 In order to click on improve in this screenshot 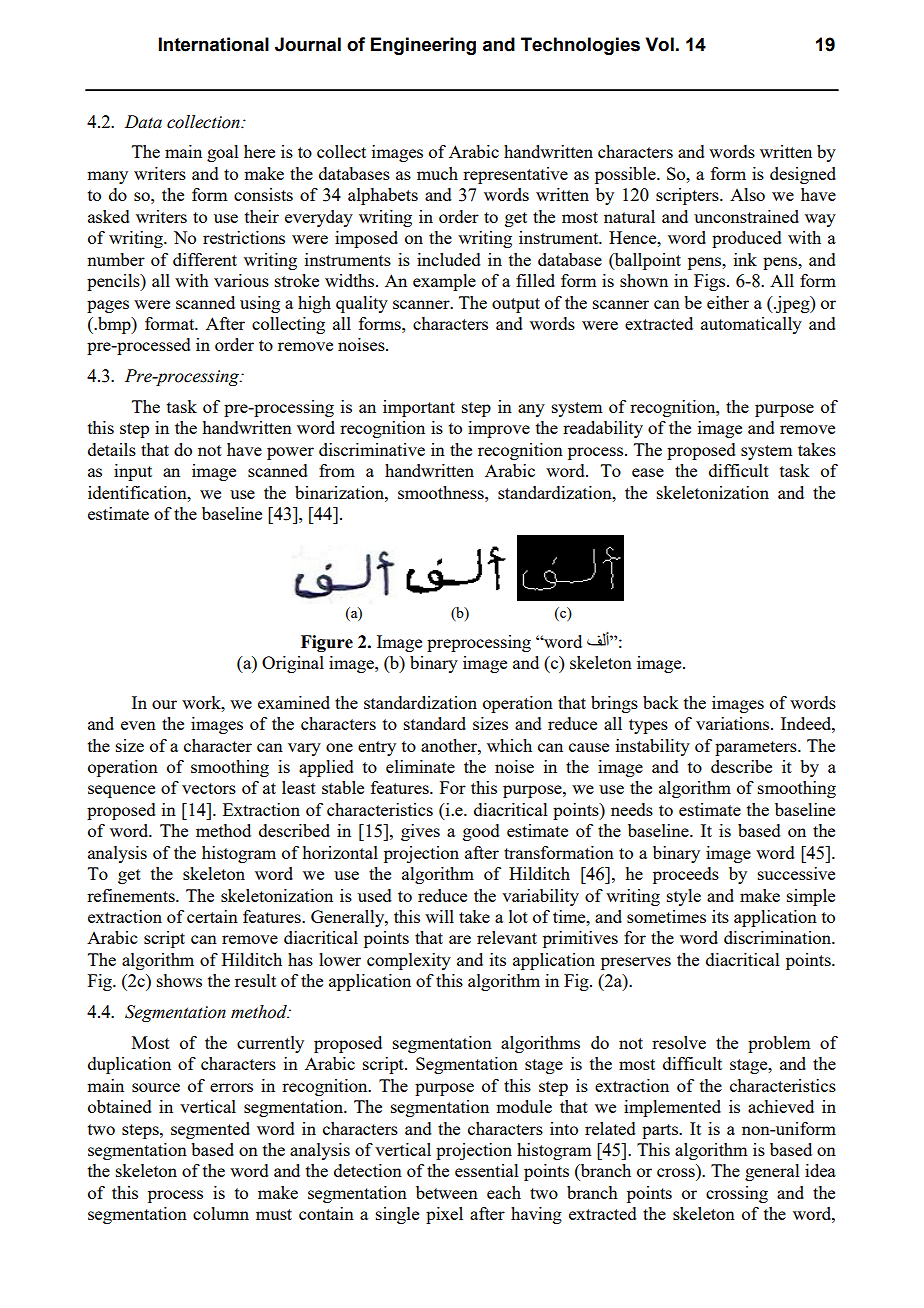, I will do `click(499, 429)`.
